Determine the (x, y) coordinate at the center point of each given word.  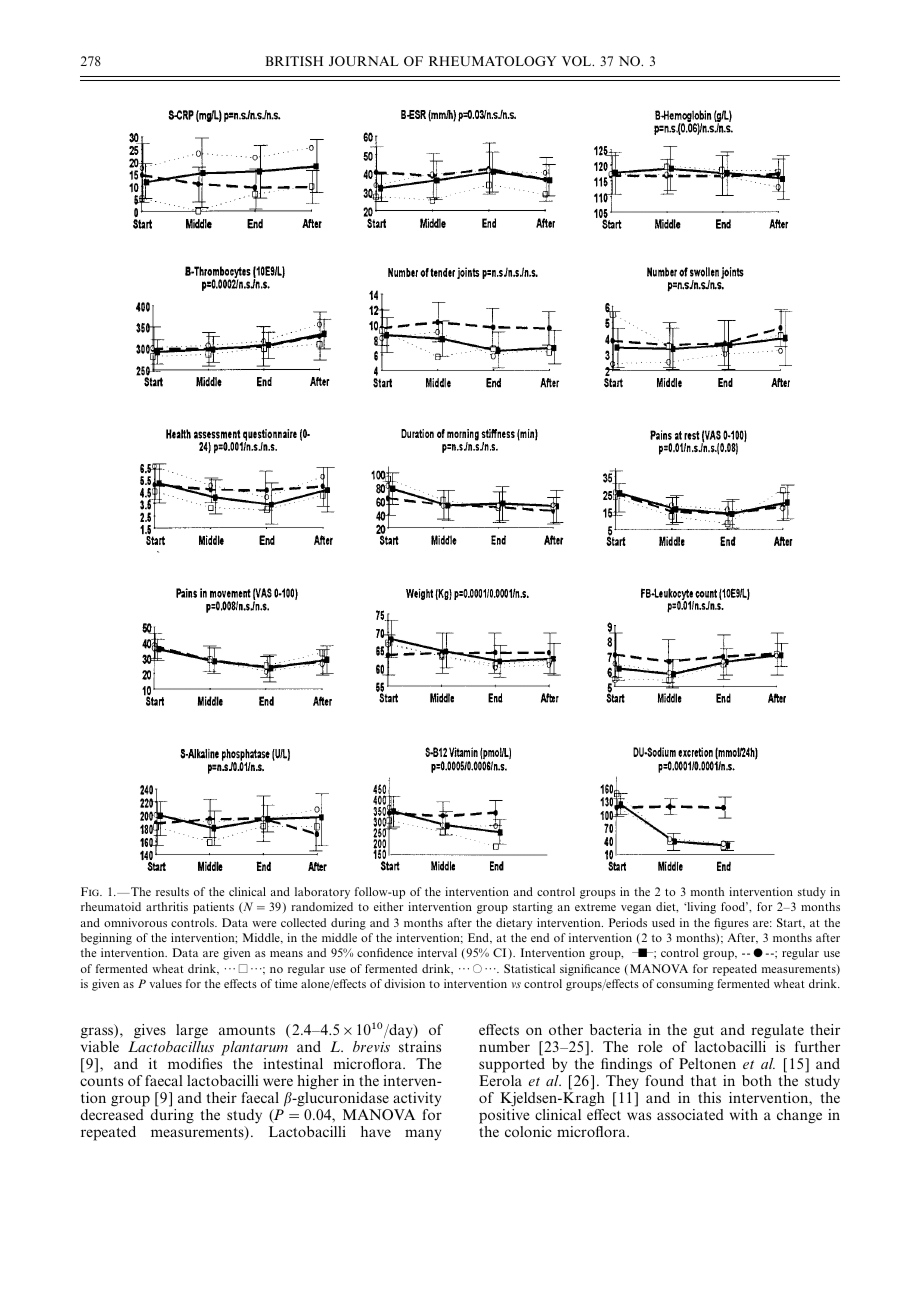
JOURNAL (364, 61)
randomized (322, 906)
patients (213, 908)
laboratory (322, 893)
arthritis (167, 906)
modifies (195, 1063)
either (388, 906)
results (172, 891)
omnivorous (135, 922)
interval (437, 952)
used (663, 922)
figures (731, 924)
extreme (595, 907)
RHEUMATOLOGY (492, 61)
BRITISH (294, 61)
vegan (636, 909)
